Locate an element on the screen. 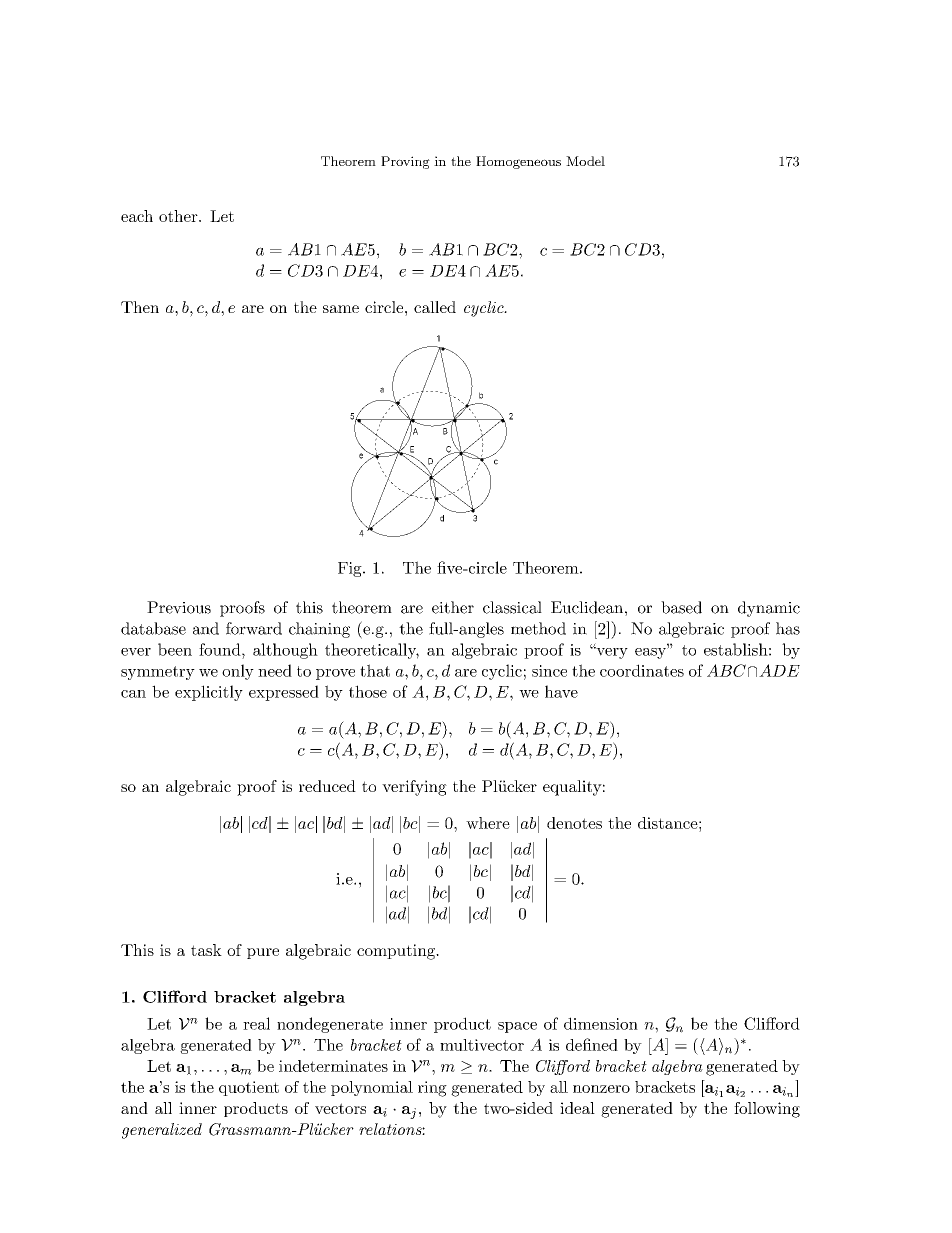  Proving is located at coordinates (405, 162).
